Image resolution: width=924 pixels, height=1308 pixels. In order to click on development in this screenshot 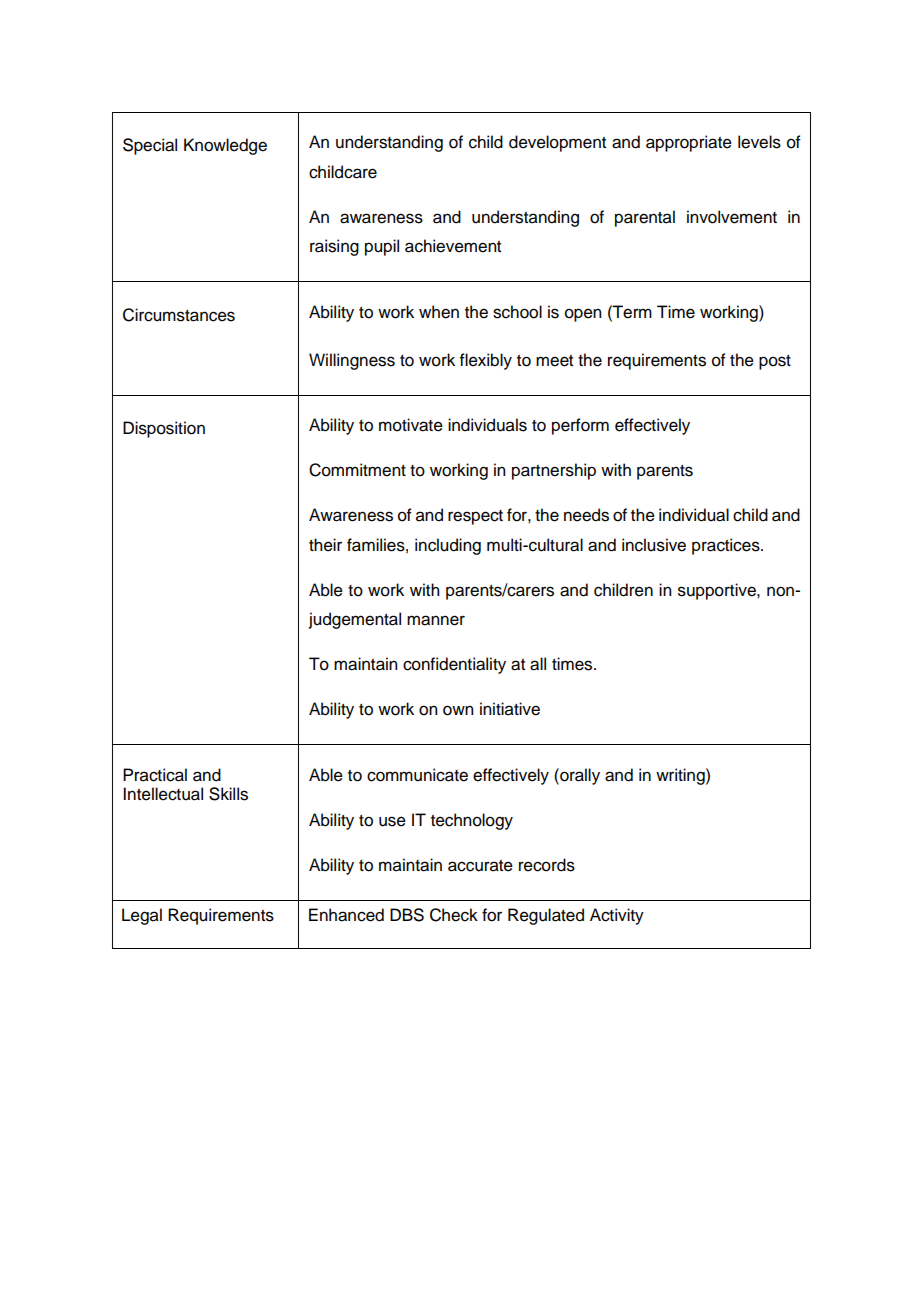, I will do `click(557, 143)`.
